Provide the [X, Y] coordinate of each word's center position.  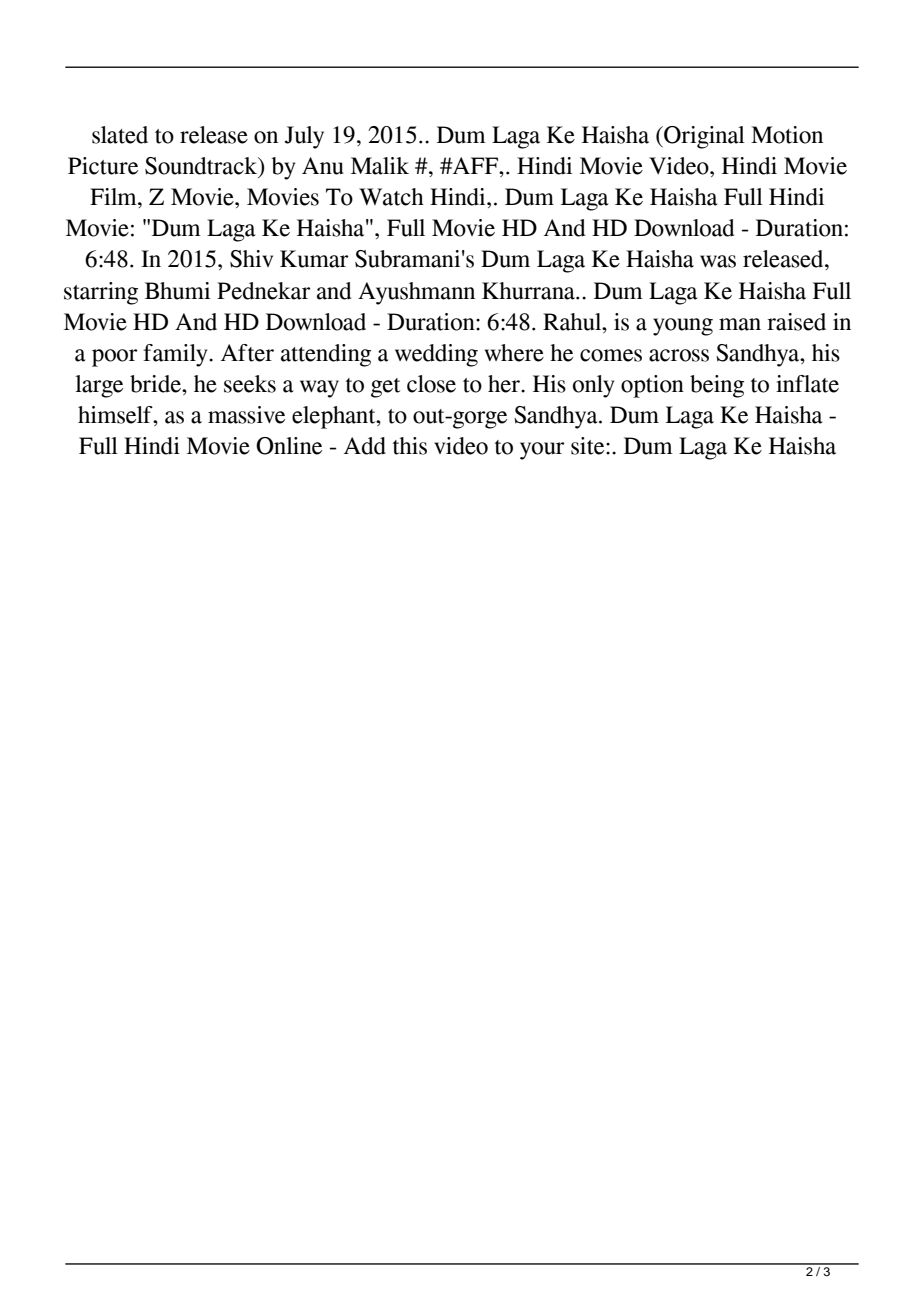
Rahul [573, 322]
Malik [380, 166]
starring [101, 293]
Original [703, 137]
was [718, 261]
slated [120, 135]
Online [289, 446]
